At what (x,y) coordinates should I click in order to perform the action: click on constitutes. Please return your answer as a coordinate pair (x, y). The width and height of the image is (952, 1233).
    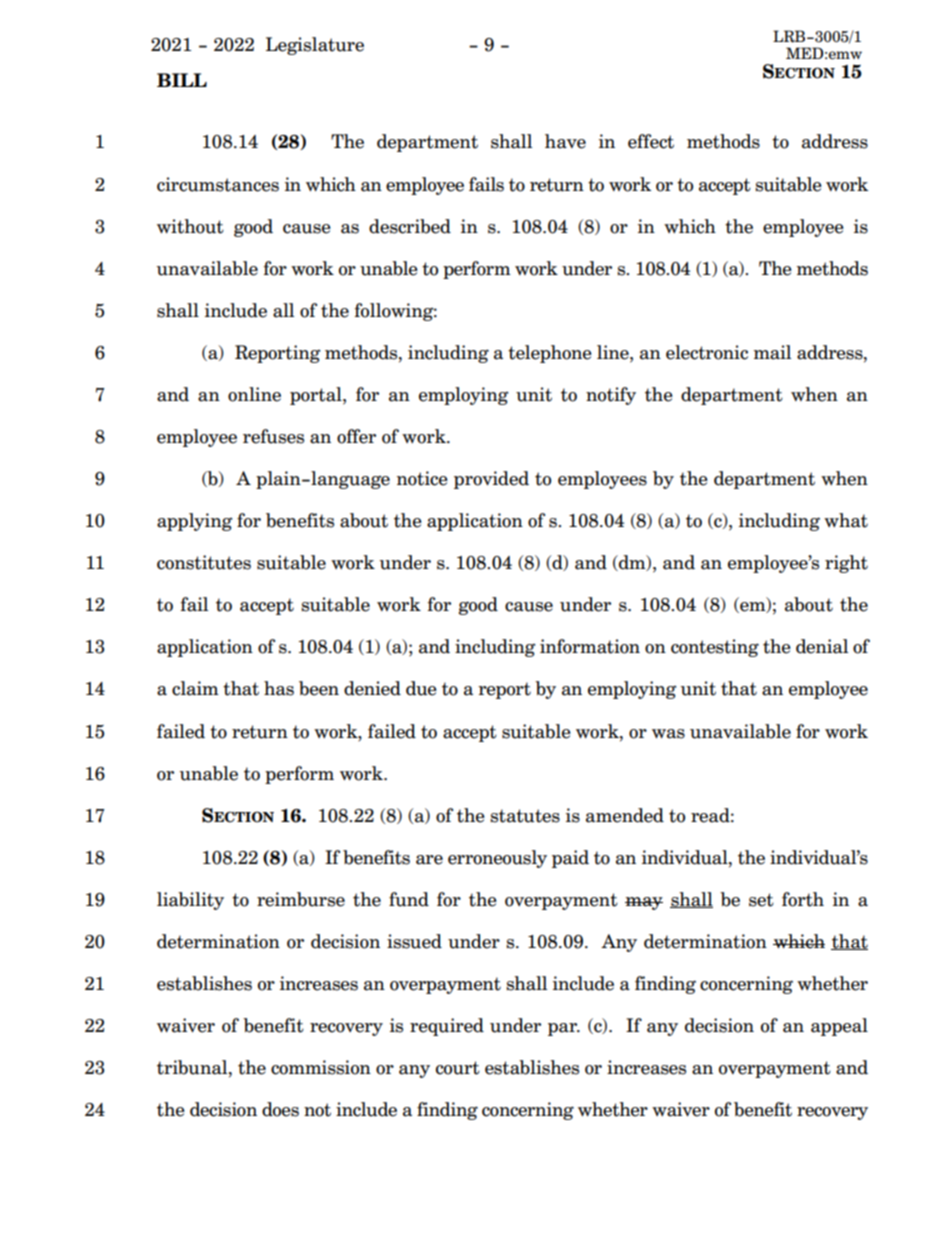
    Looking at the image, I should click on (204, 562).
